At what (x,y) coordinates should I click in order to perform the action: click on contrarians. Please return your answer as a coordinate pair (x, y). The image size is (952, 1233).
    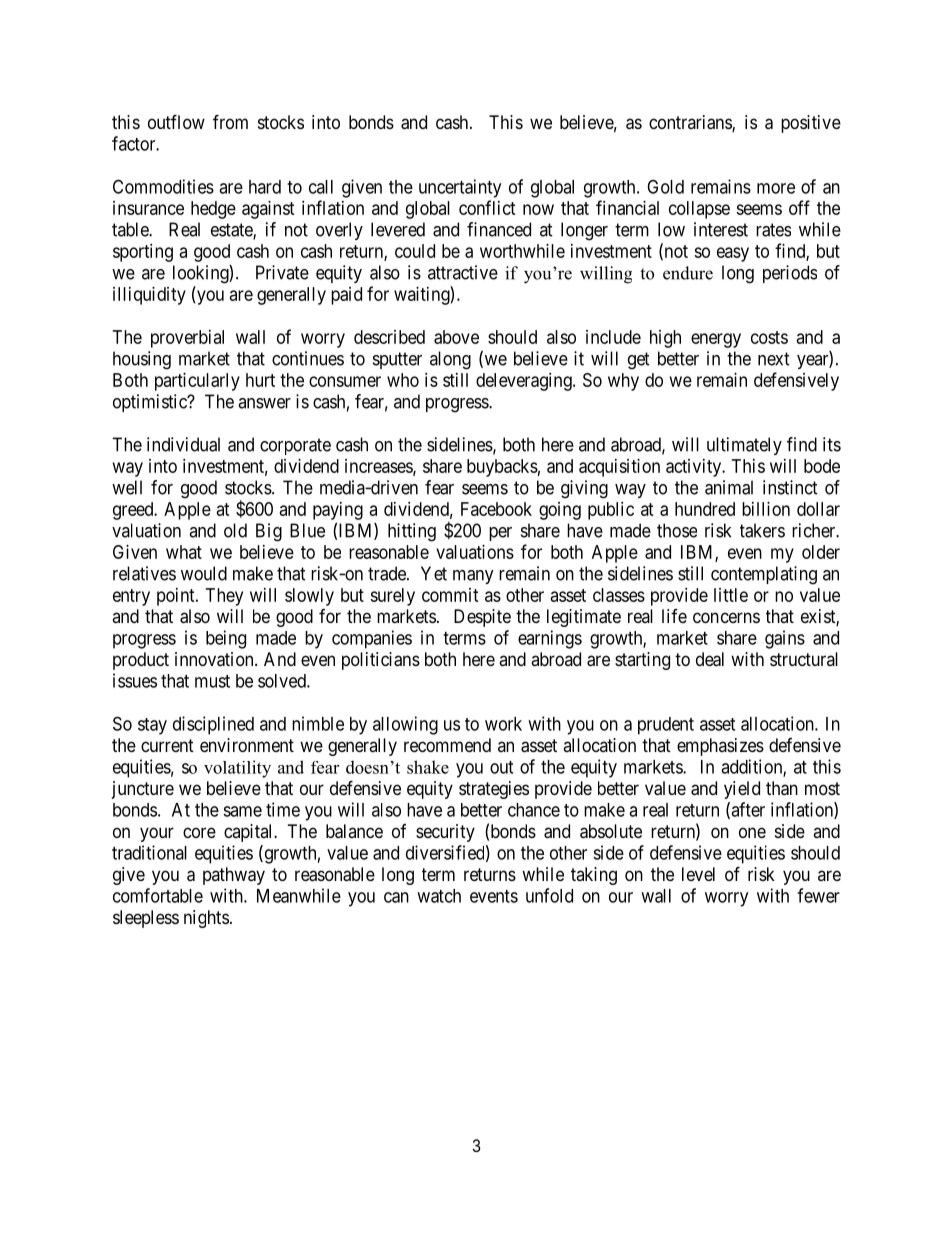
    Looking at the image, I should click on (691, 123).
